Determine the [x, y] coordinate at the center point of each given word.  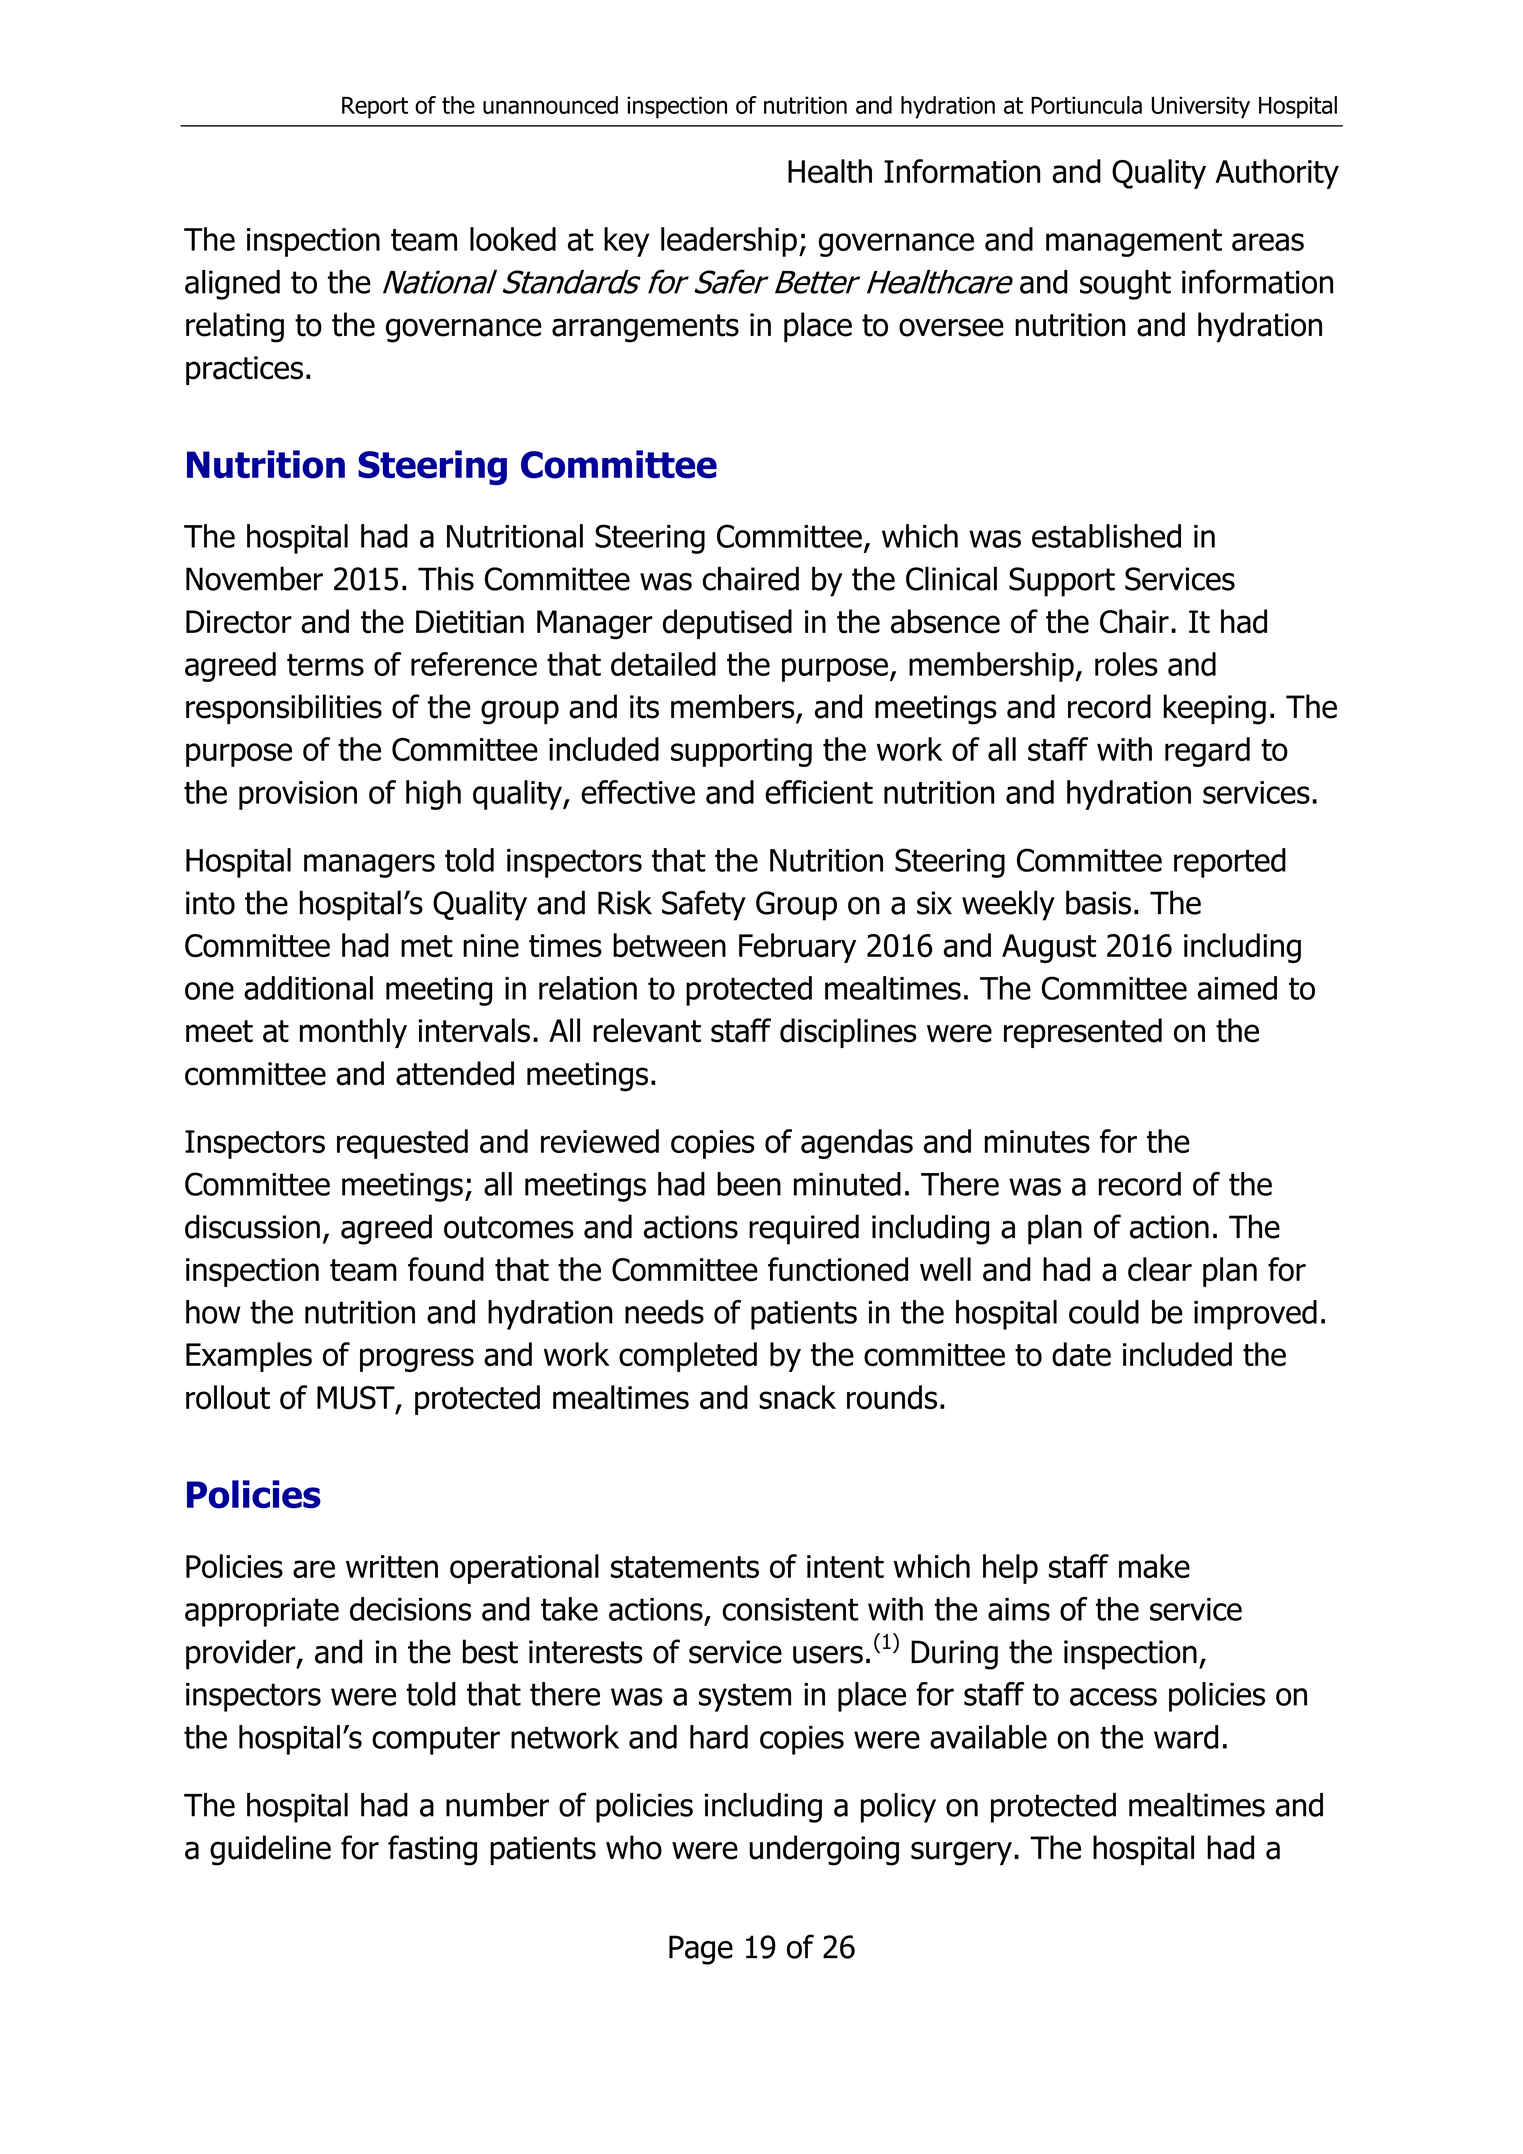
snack [797, 1397]
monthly [353, 1033]
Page [701, 1950]
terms [325, 665]
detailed [663, 664]
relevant [647, 1030]
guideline [270, 1850]
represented [1083, 1033]
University [1201, 107]
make [1154, 1566]
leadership [729, 242]
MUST [357, 1399]
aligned [232, 285]
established [1106, 536]
